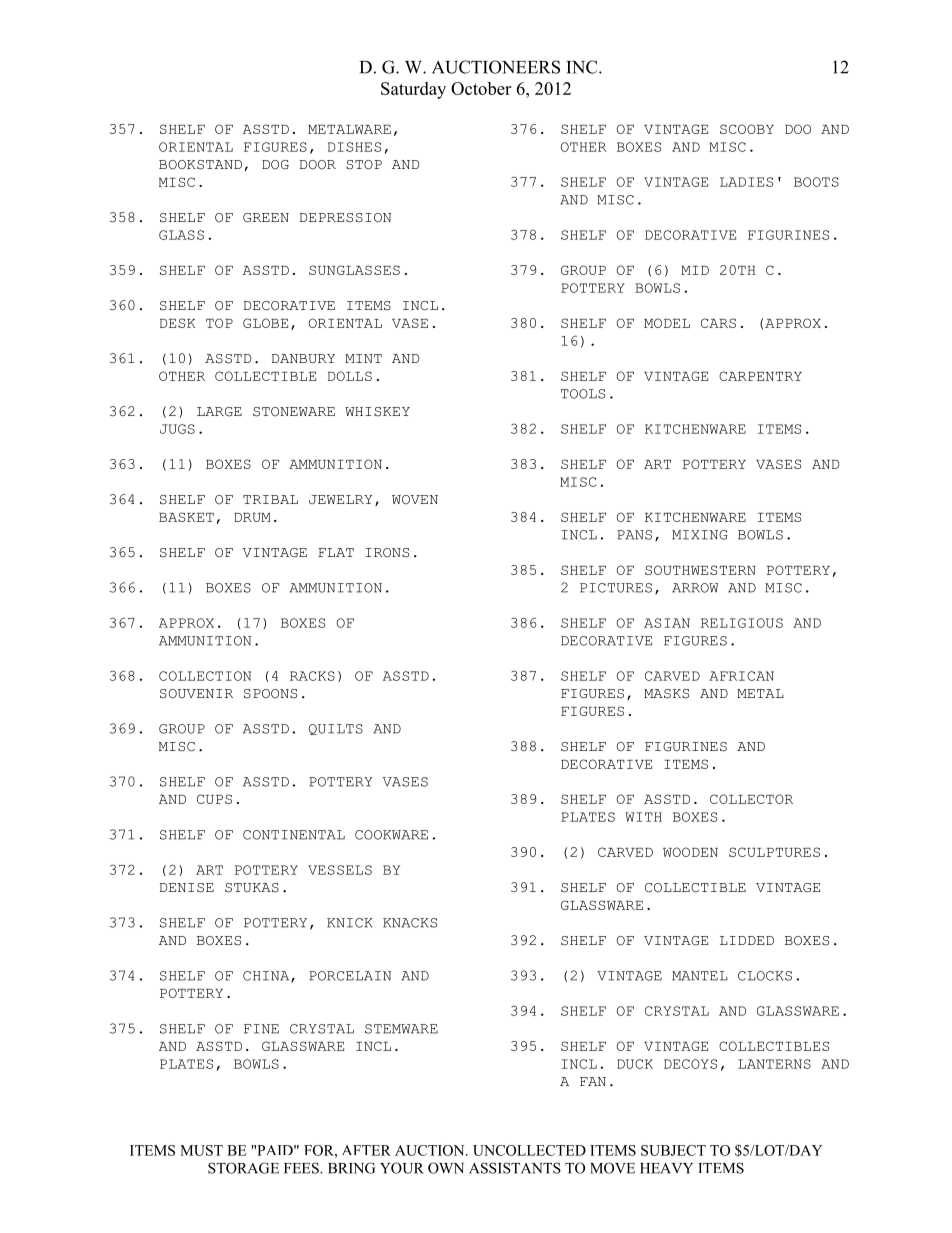 This screenshot has width=952, height=1233. I want to click on DANBURY, so click(303, 359).
